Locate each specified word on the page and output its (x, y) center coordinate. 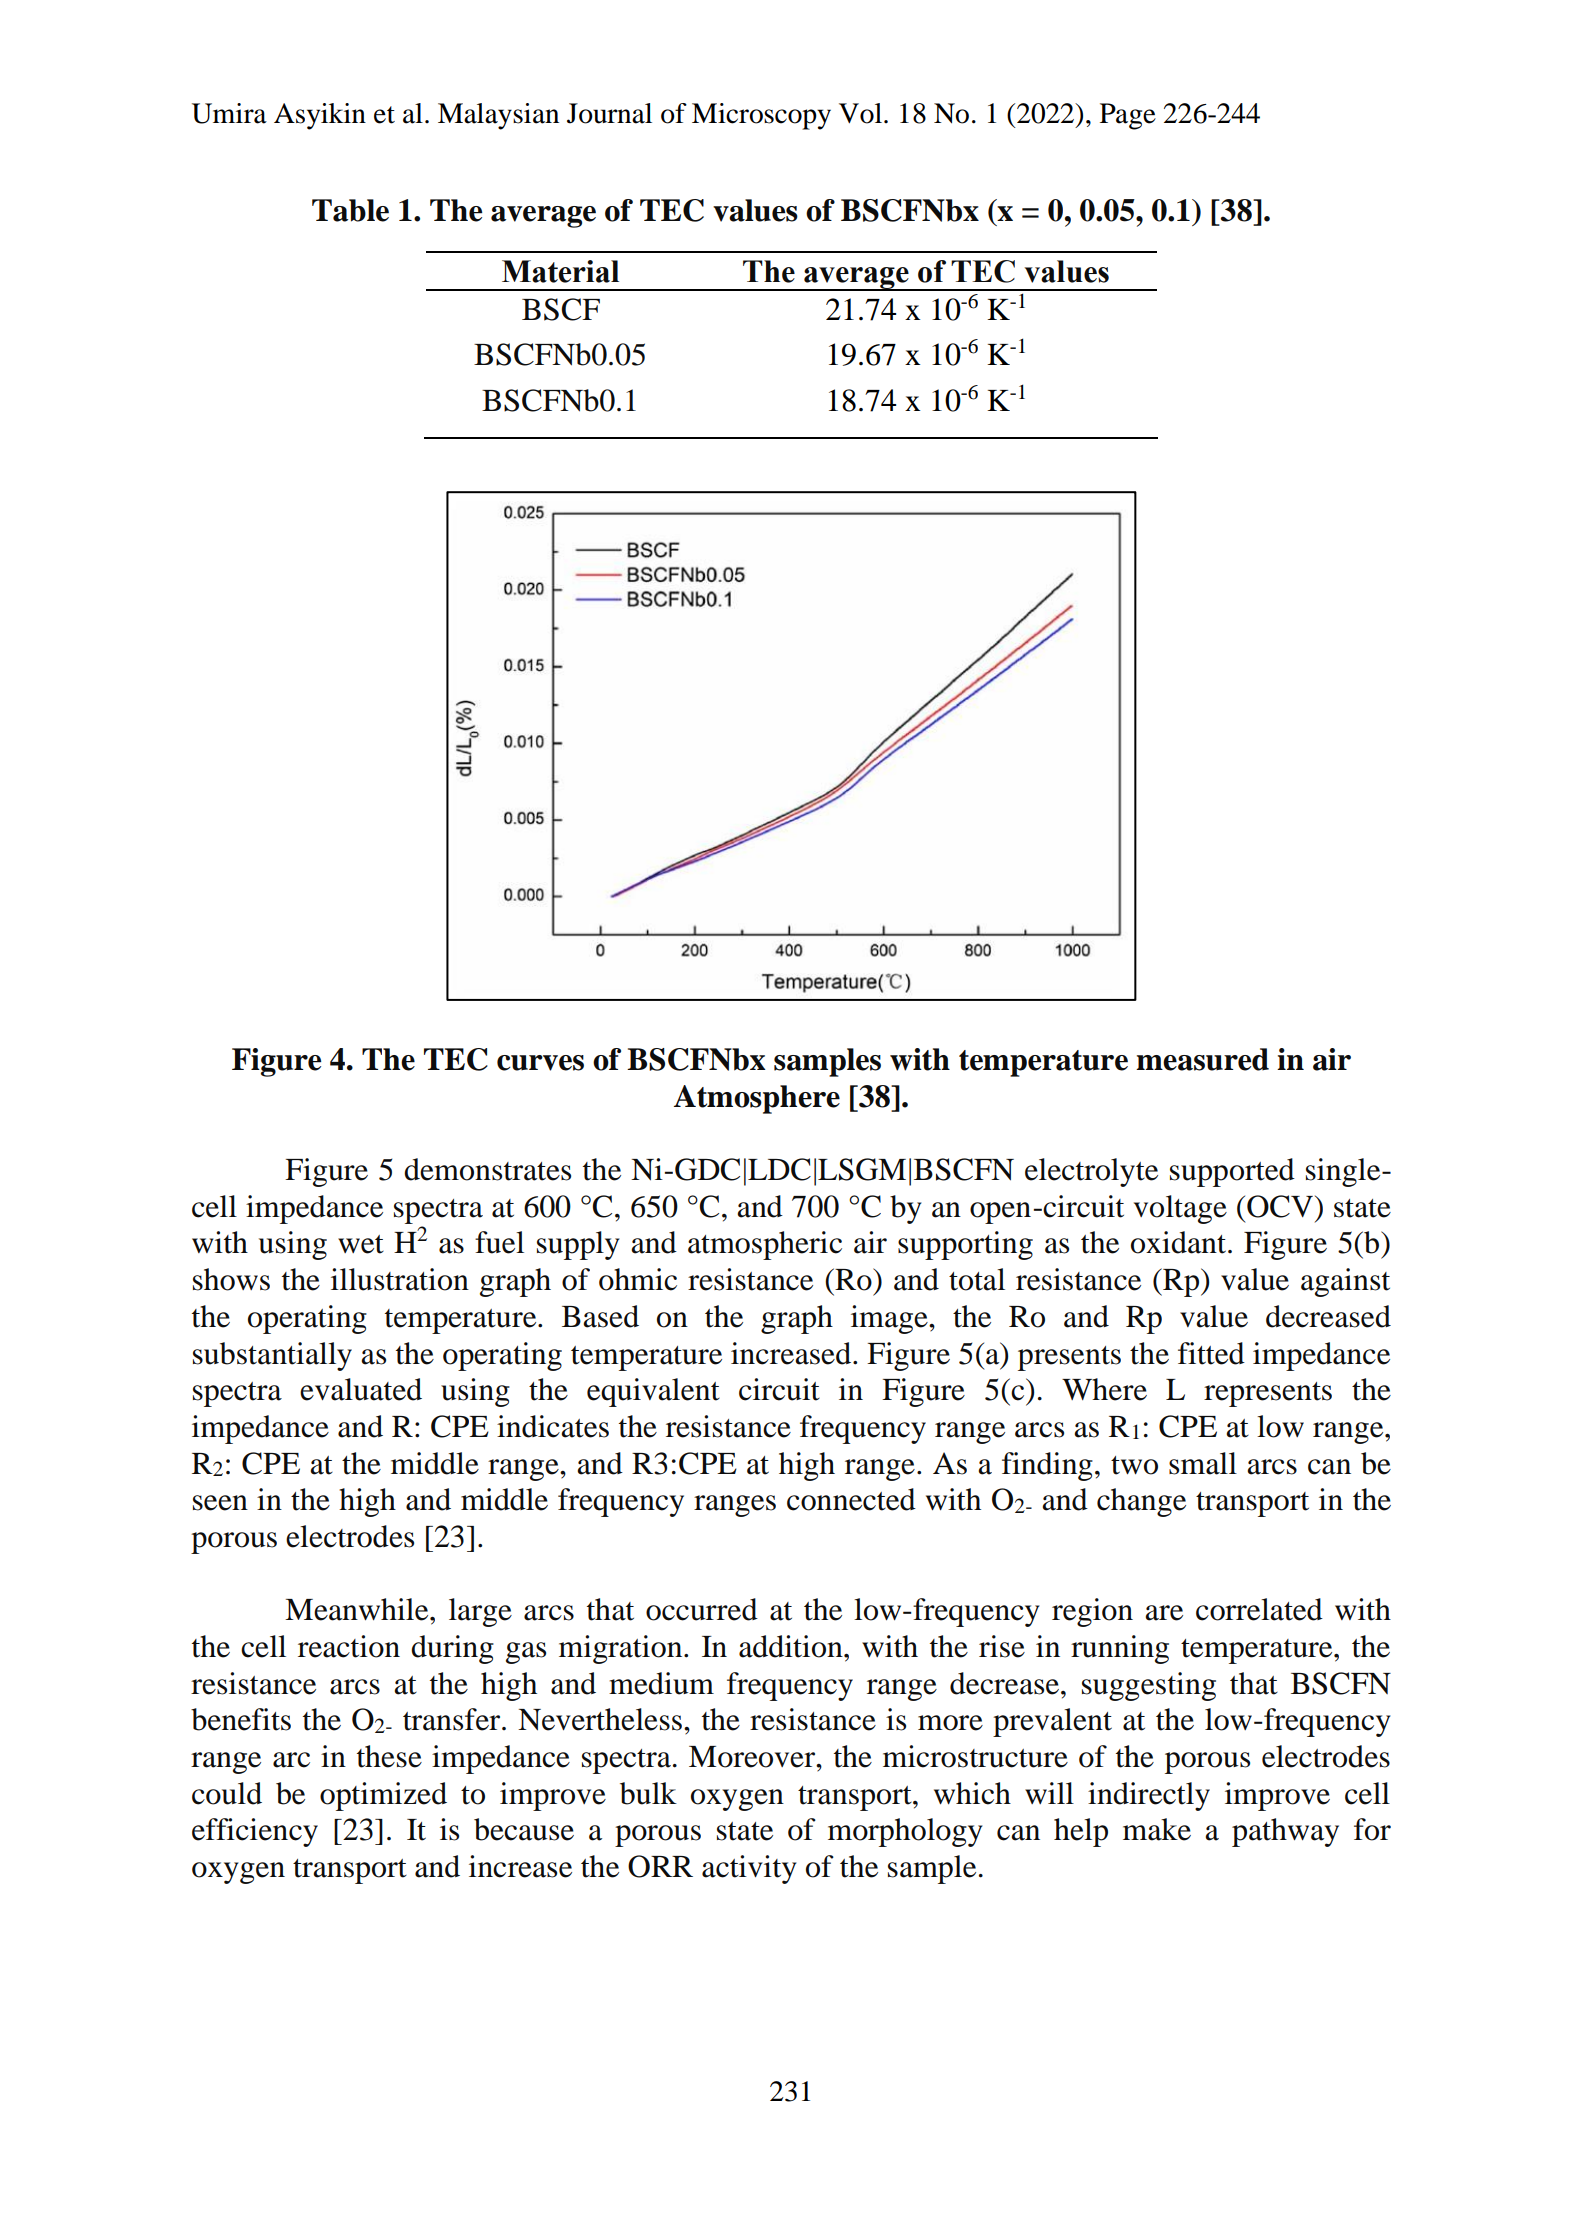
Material (560, 271)
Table (350, 210)
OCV (1280, 1206)
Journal (609, 113)
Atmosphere (757, 1099)
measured (1202, 1059)
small (1203, 1463)
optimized (383, 1796)
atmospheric (765, 1245)
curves (540, 1063)
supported (1232, 1172)
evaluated (361, 1389)
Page (1128, 116)
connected (851, 1499)
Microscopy (761, 116)
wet (361, 1244)
